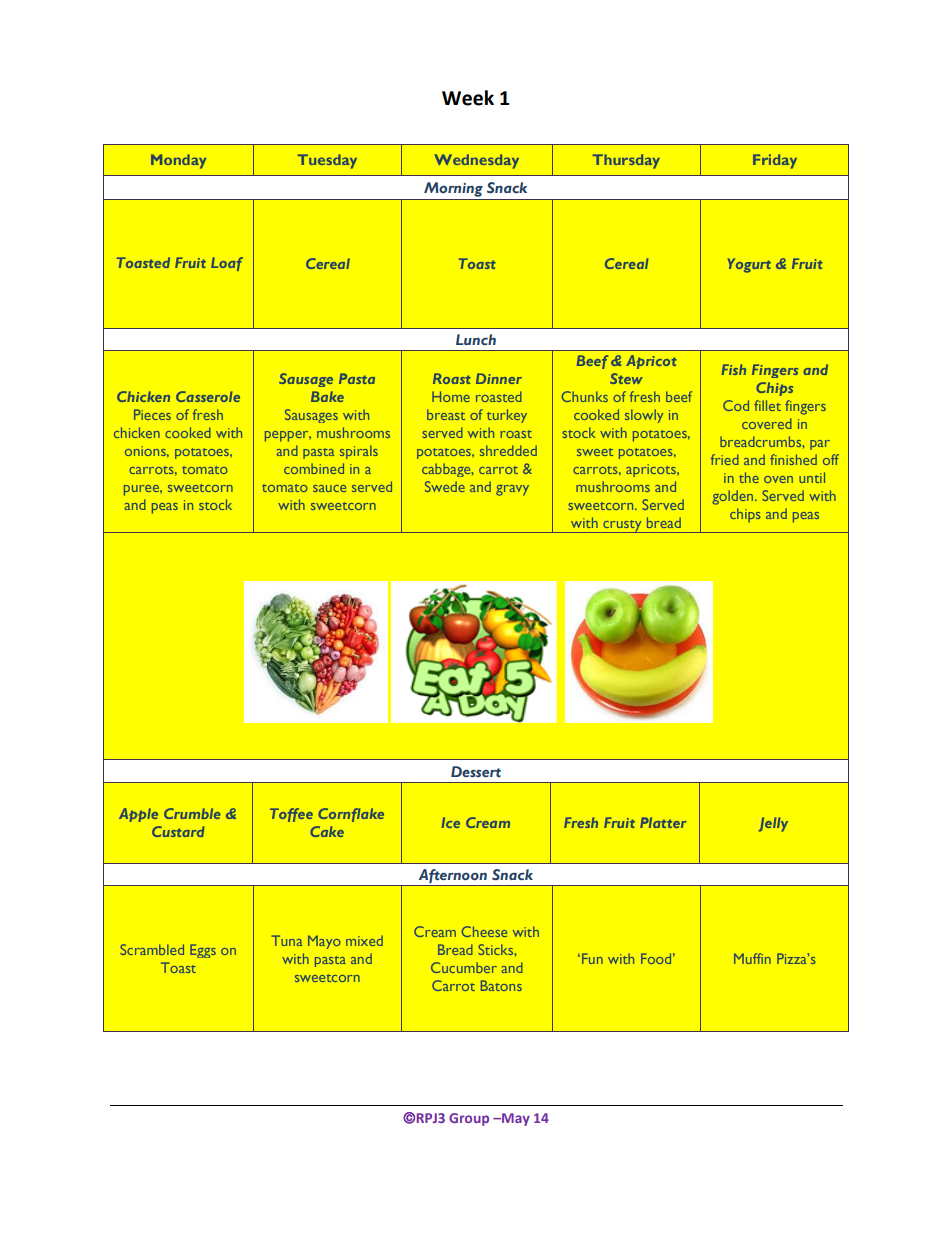 This page has height=1233, width=952. Describe the element at coordinates (208, 396) in the page. I see `Casserole` at that location.
